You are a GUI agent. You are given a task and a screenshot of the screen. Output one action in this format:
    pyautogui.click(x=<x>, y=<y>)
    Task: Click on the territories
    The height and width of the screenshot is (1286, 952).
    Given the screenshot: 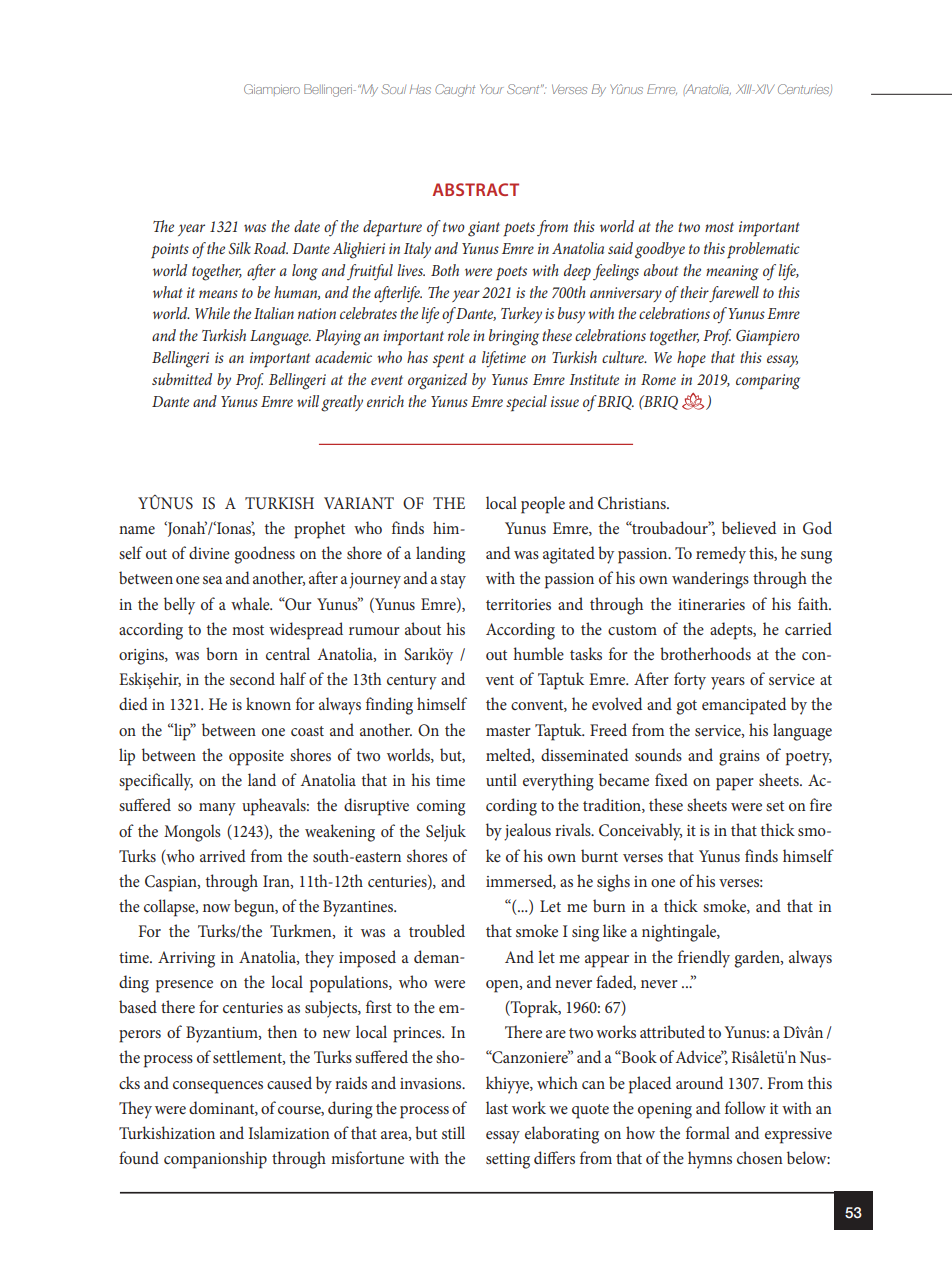 What is the action you would take?
    pyautogui.click(x=518, y=604)
